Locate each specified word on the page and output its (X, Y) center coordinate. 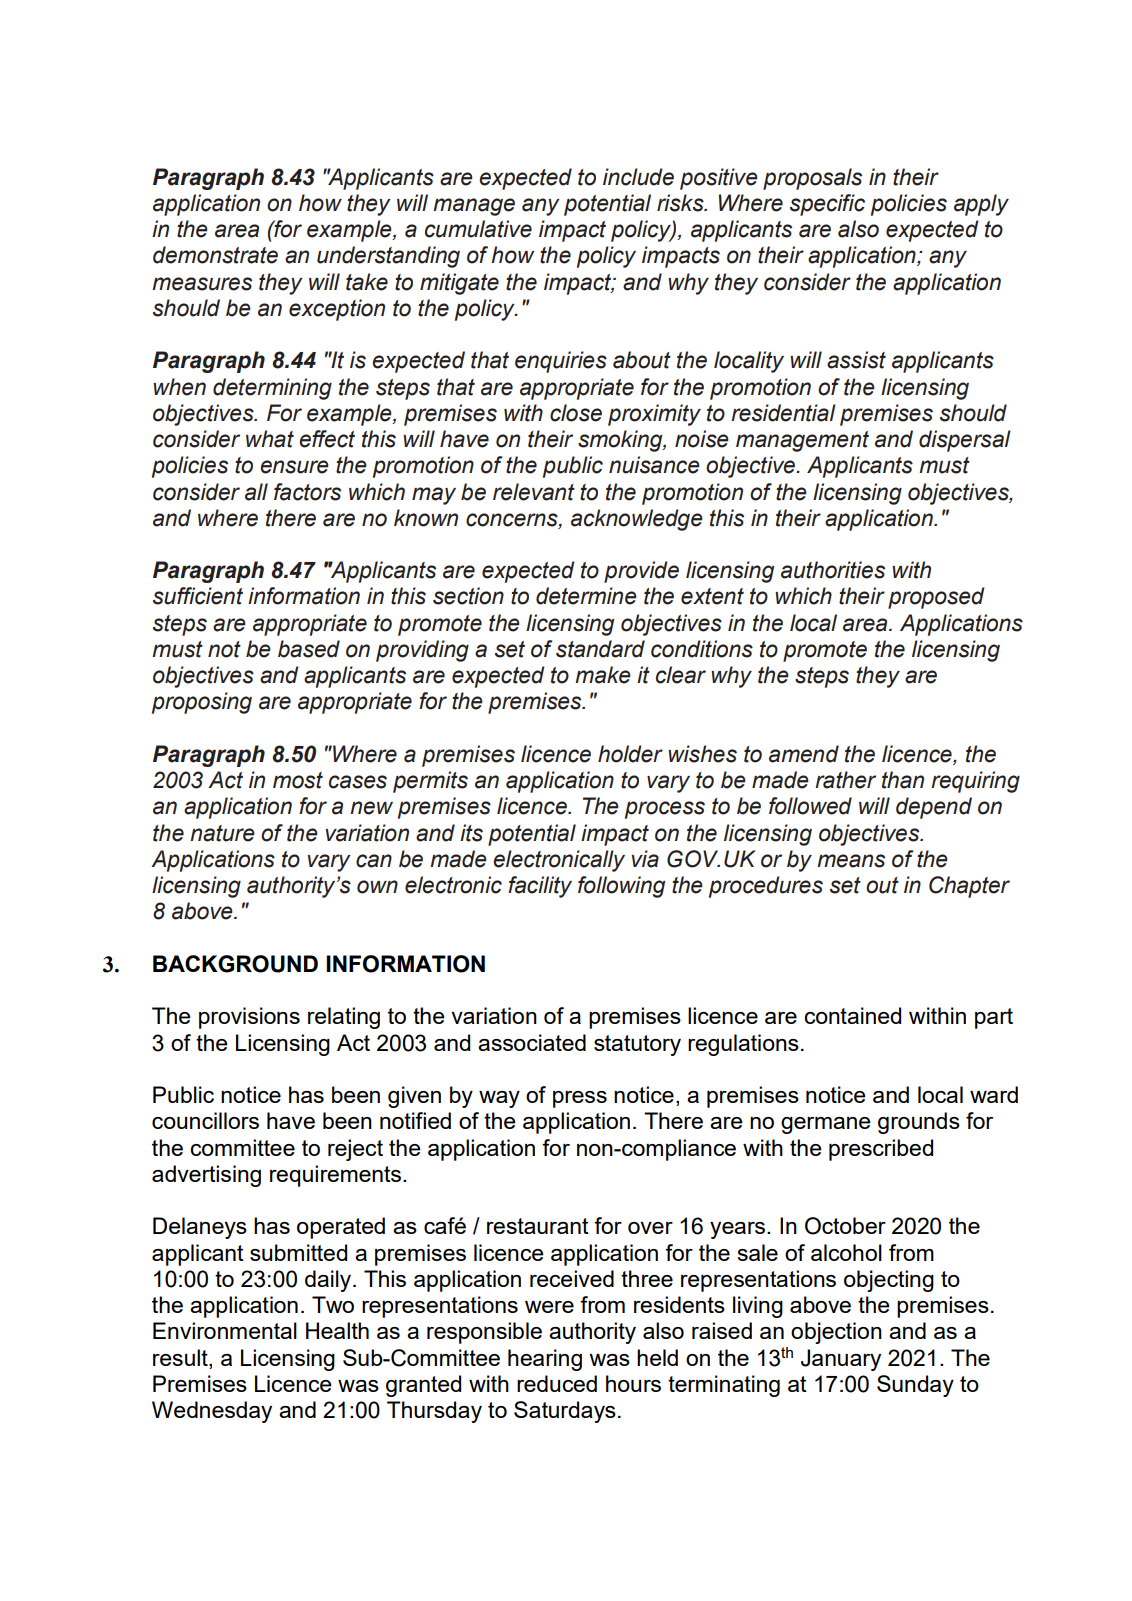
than (903, 780)
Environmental (225, 1330)
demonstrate (215, 255)
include (638, 177)
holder (630, 754)
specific (827, 205)
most (298, 780)
